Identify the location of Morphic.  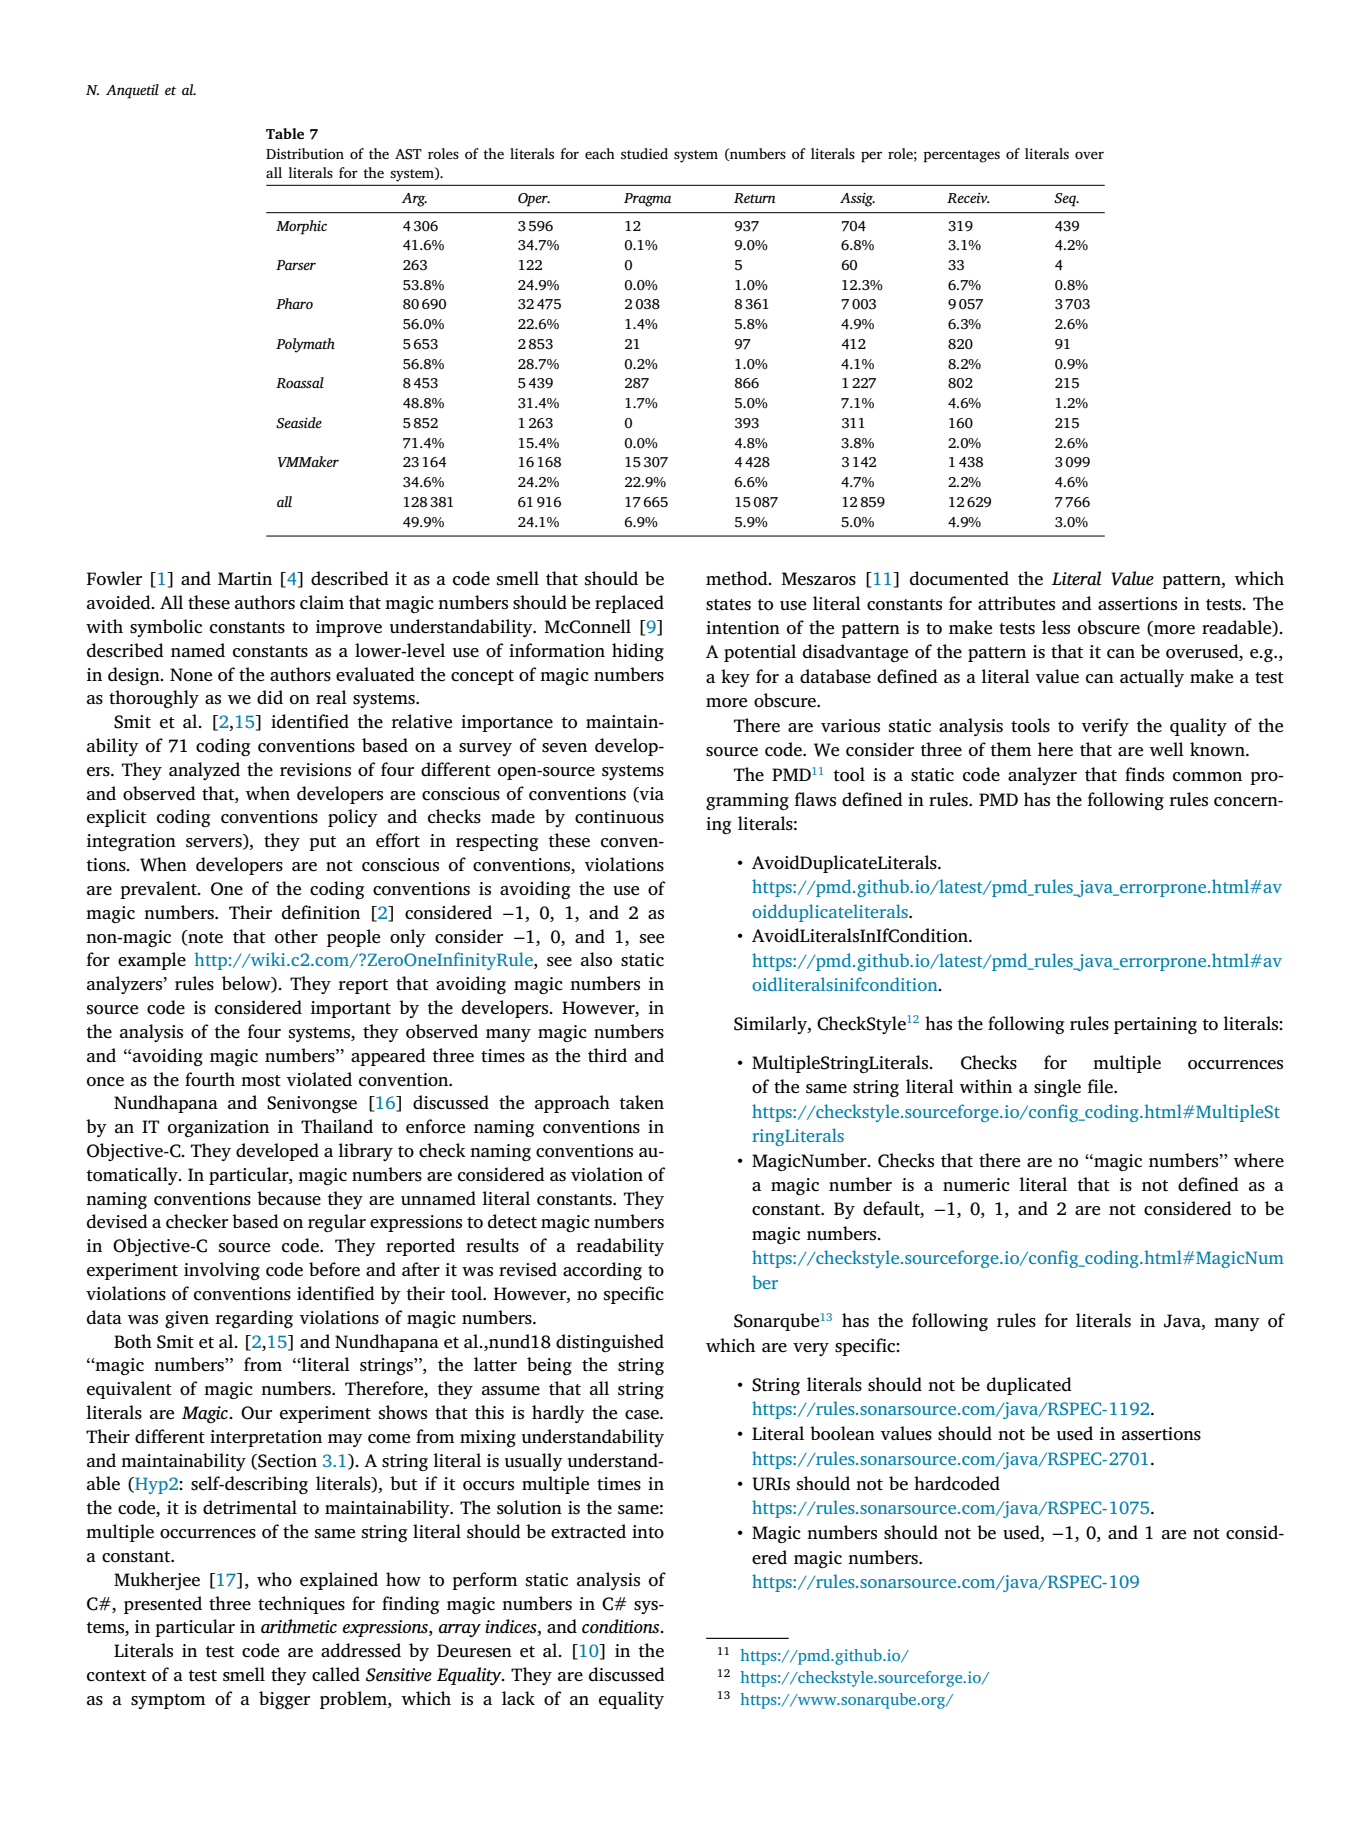
(301, 227).
